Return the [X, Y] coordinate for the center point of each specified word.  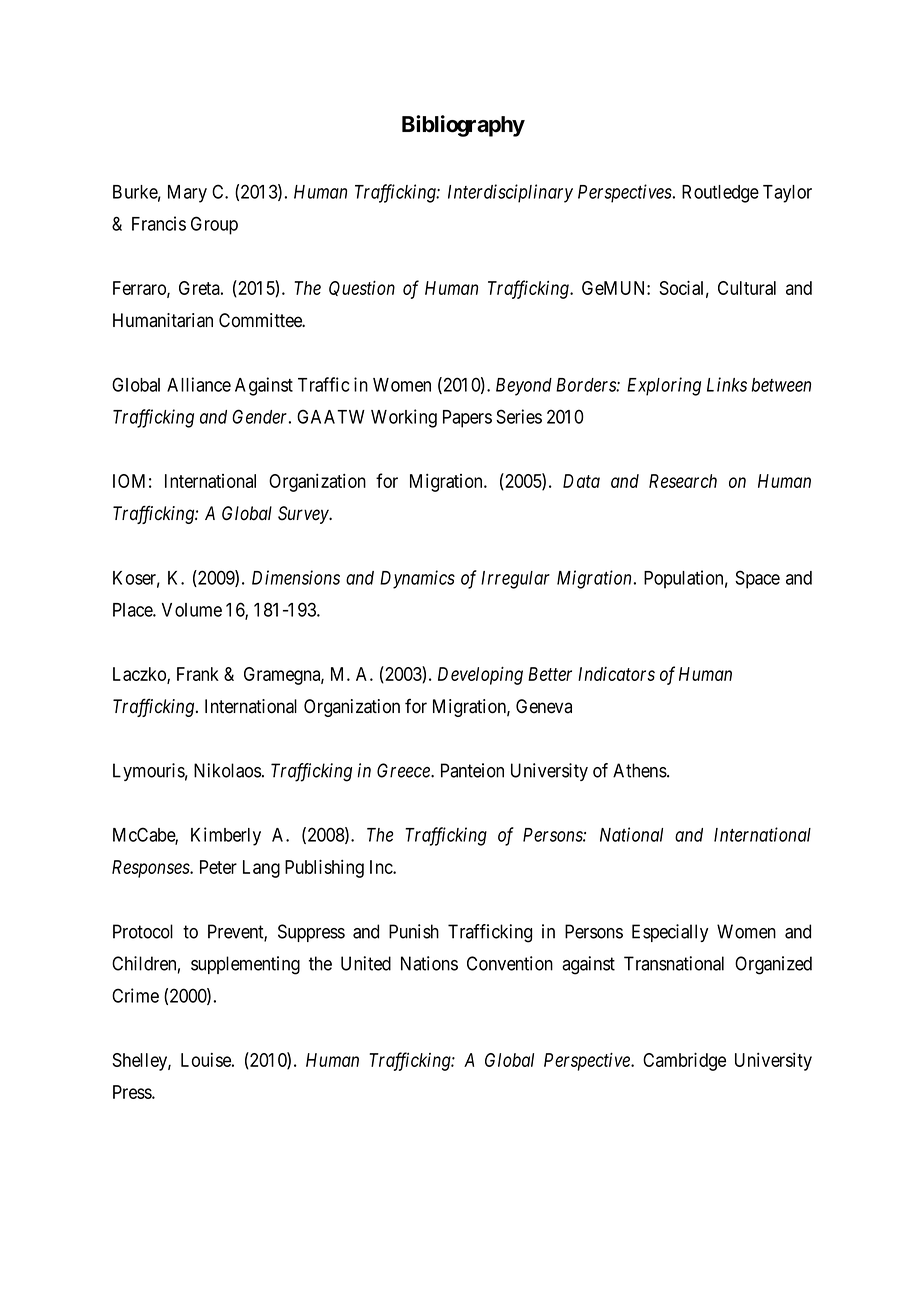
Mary [187, 194]
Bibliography [463, 126]
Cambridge [684, 1061]
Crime [135, 995]
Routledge [720, 194]
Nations [429, 963]
